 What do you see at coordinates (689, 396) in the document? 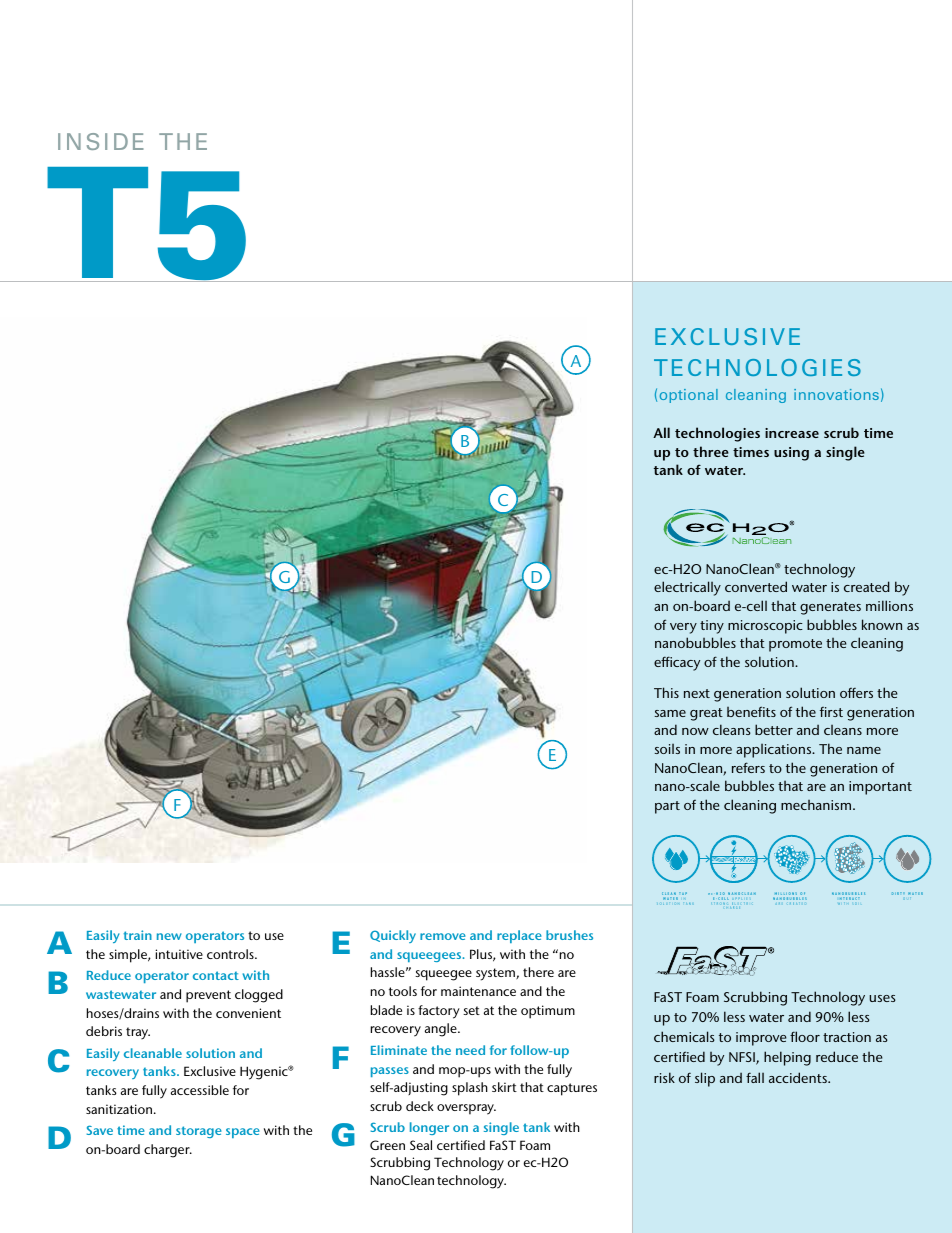
I see `optional` at bounding box center [689, 396].
